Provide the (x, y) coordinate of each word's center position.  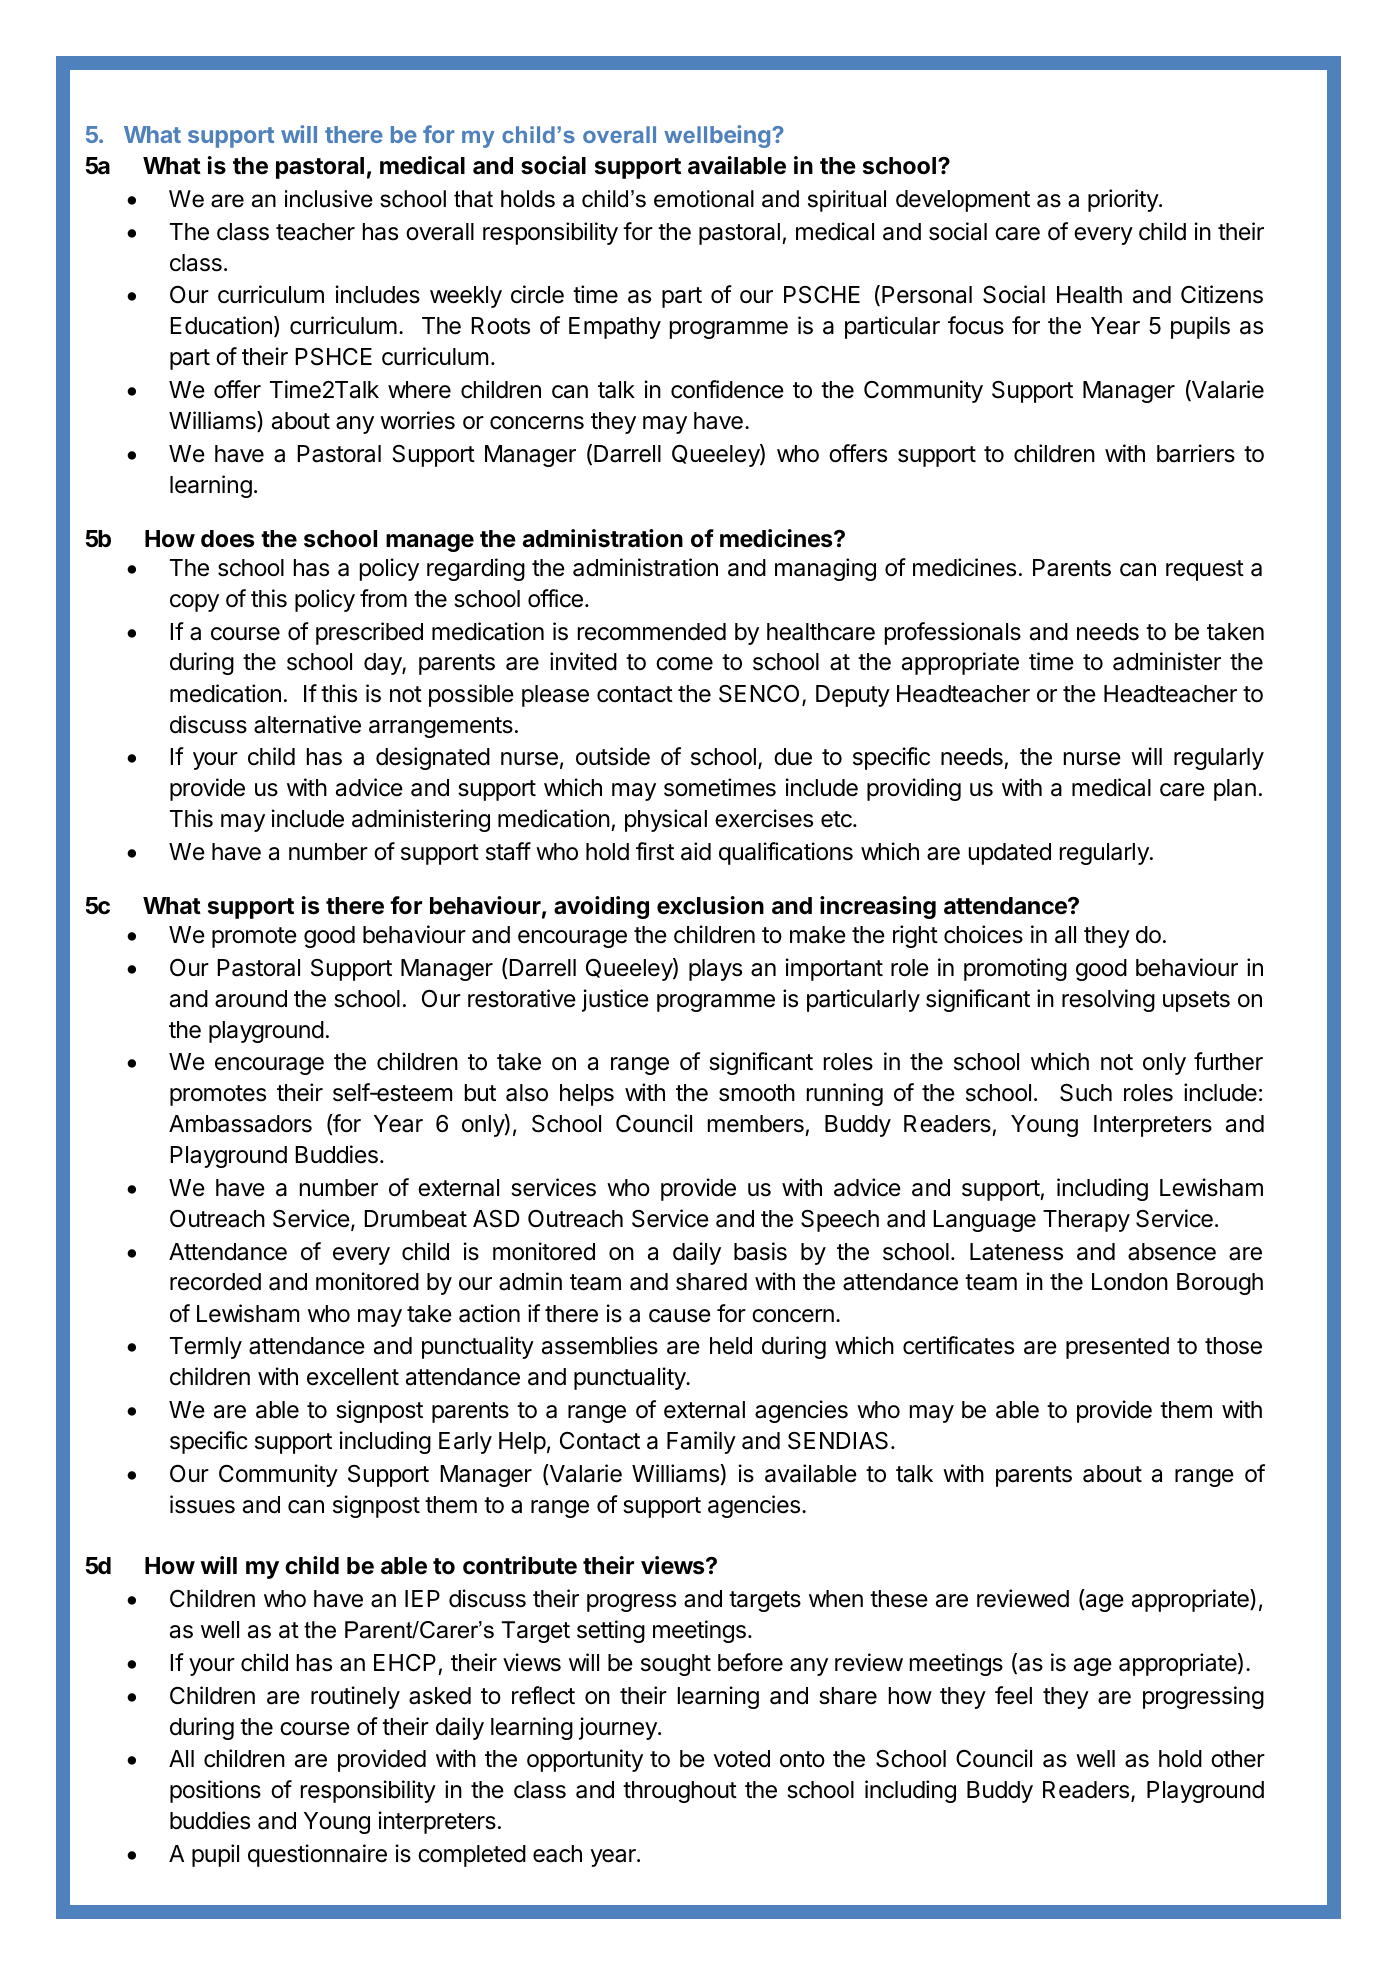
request (1205, 570)
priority (1124, 200)
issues (202, 1504)
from (383, 598)
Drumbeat (415, 1219)
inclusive (329, 199)
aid (696, 851)
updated (1010, 854)
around (251, 999)
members (756, 1124)
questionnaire (317, 1855)
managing (825, 569)
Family (701, 1442)
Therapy (1086, 1221)
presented (1117, 1348)
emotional (704, 199)
